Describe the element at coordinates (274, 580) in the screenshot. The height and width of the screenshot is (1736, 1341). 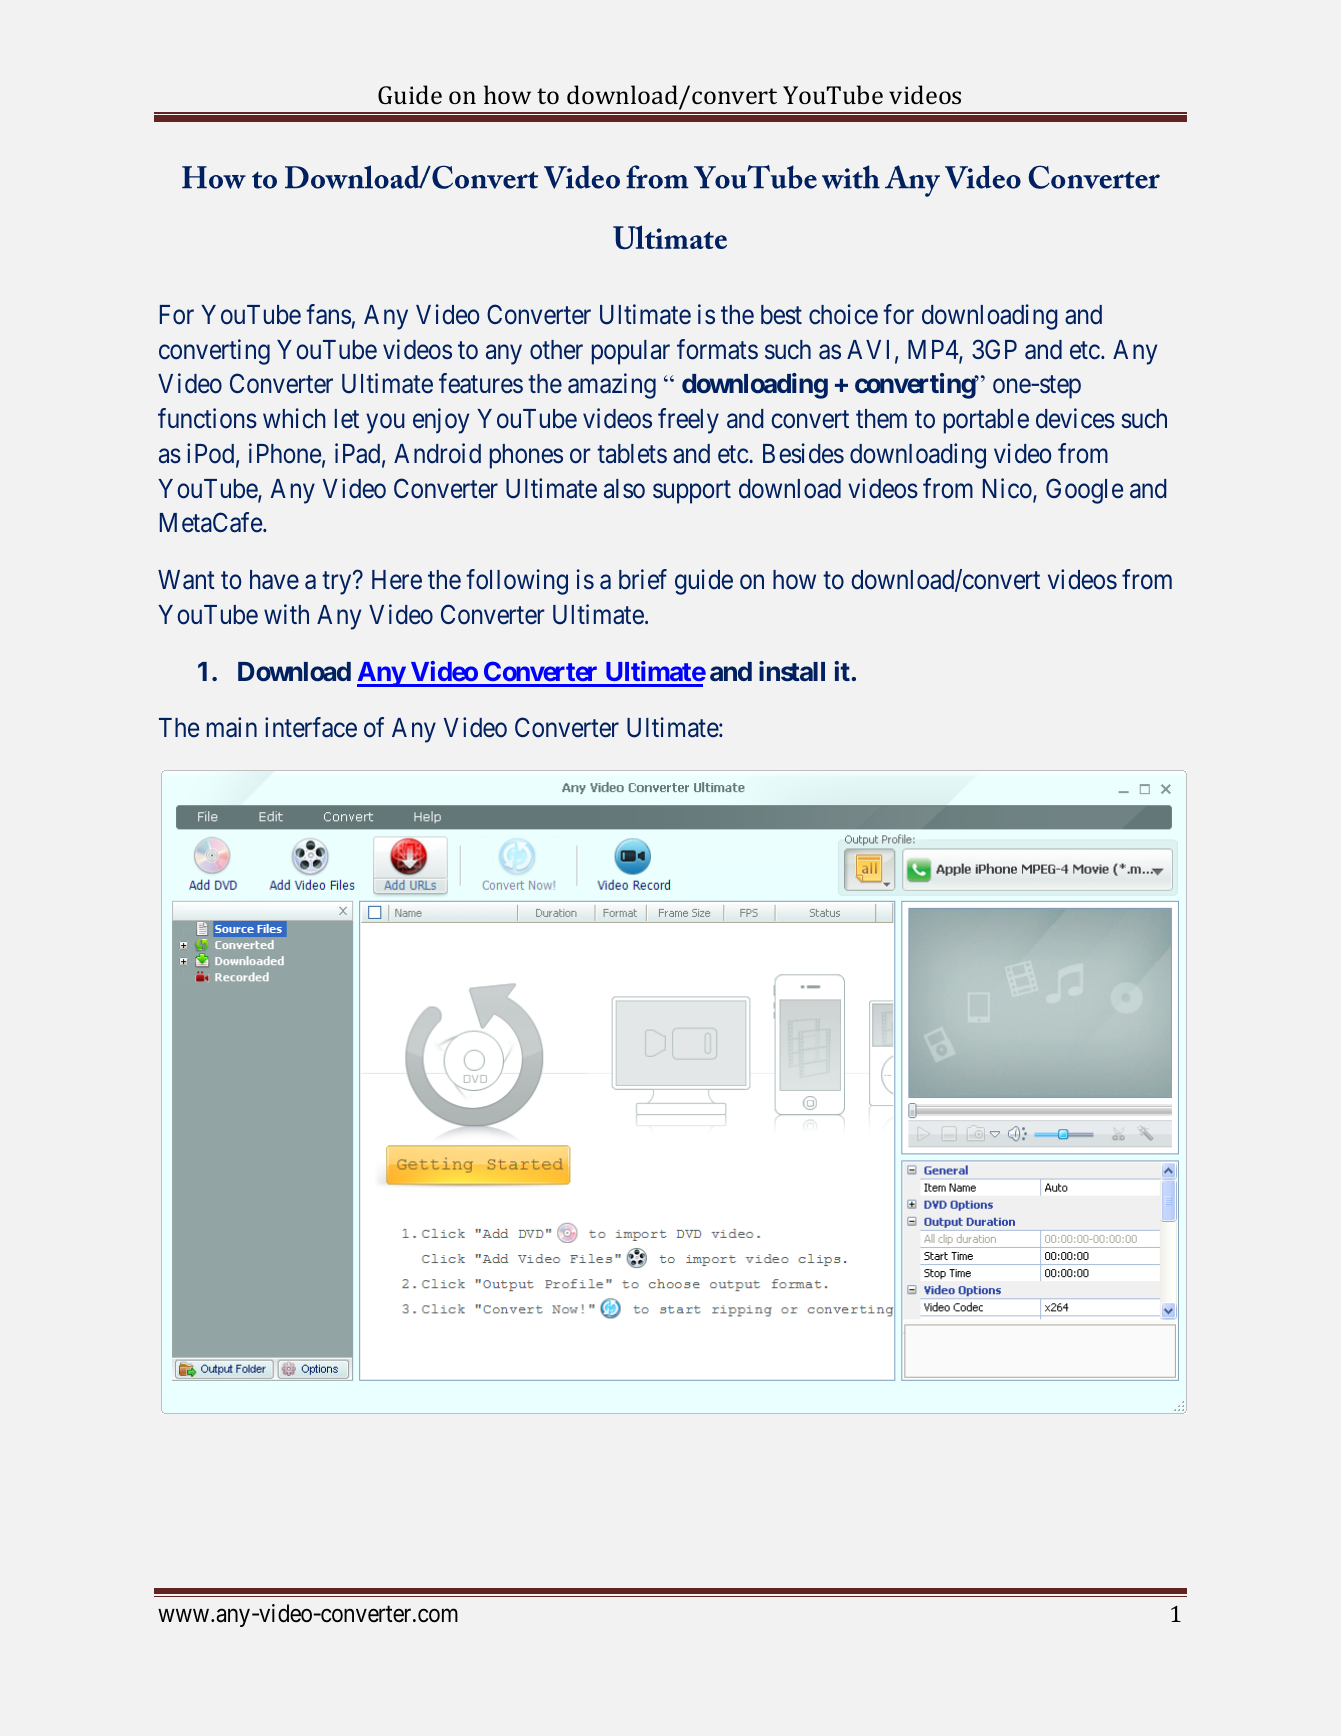
I see `have` at that location.
